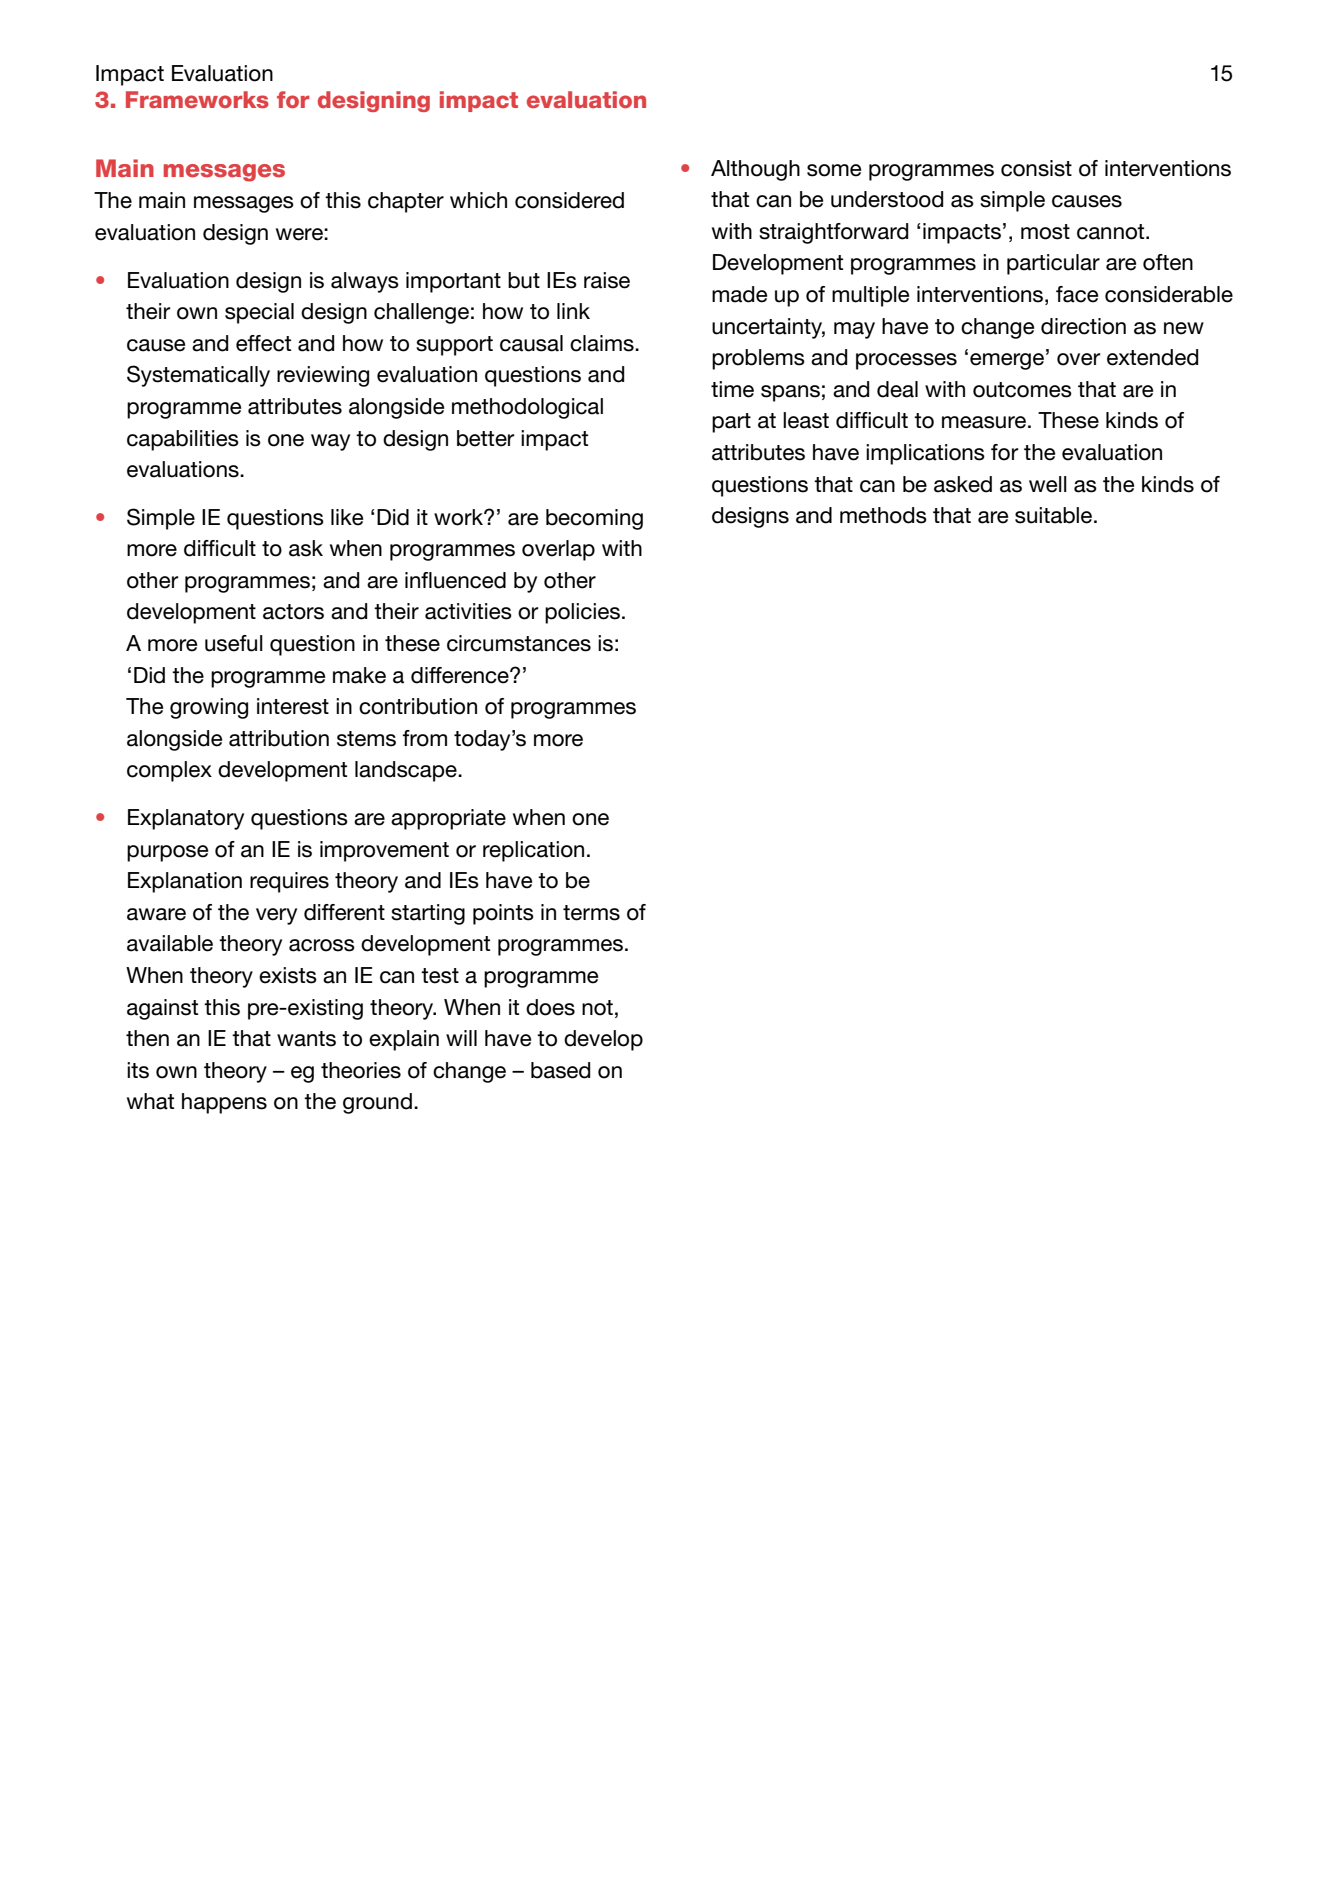 The image size is (1328, 1878). I want to click on capabilities, so click(183, 440).
